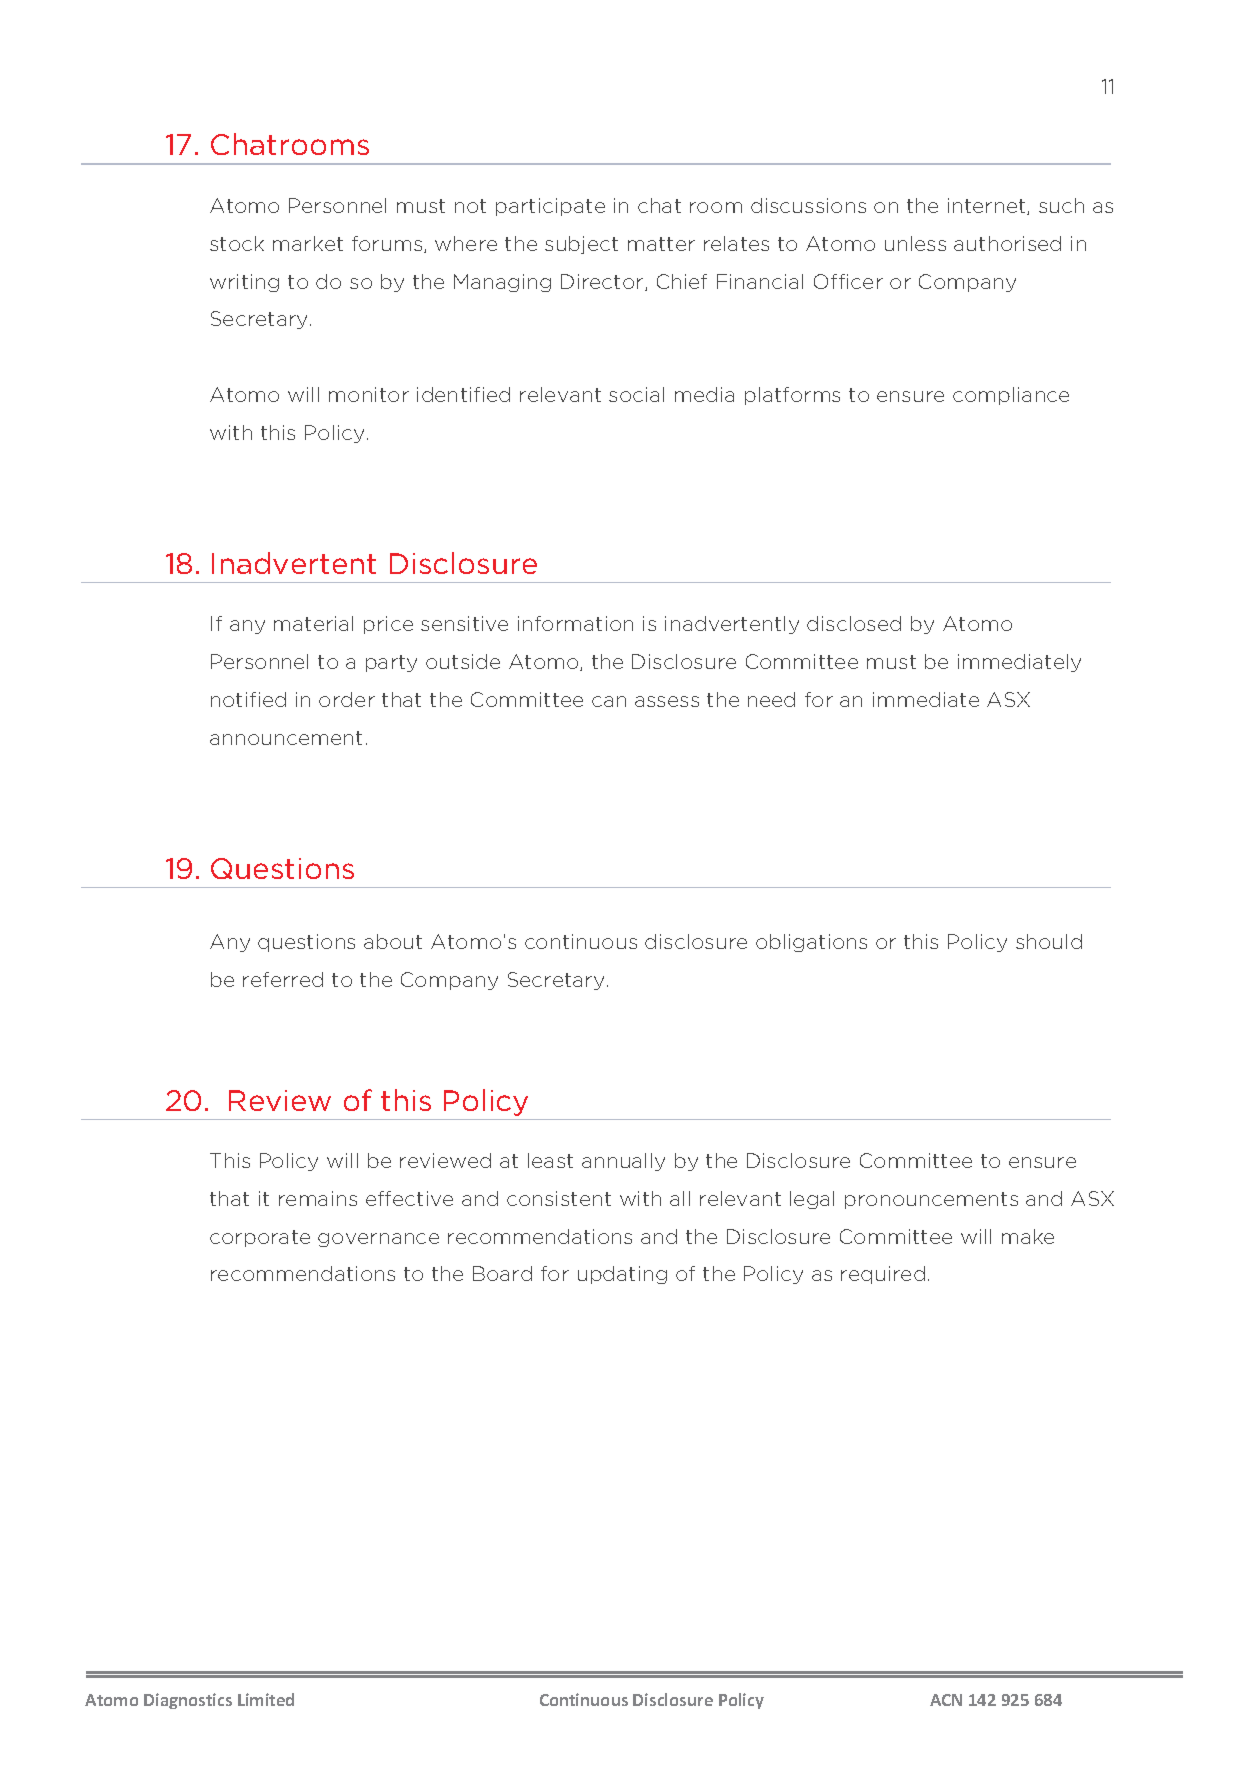  What do you see at coordinates (283, 979) in the image?
I see `referred` at bounding box center [283, 979].
